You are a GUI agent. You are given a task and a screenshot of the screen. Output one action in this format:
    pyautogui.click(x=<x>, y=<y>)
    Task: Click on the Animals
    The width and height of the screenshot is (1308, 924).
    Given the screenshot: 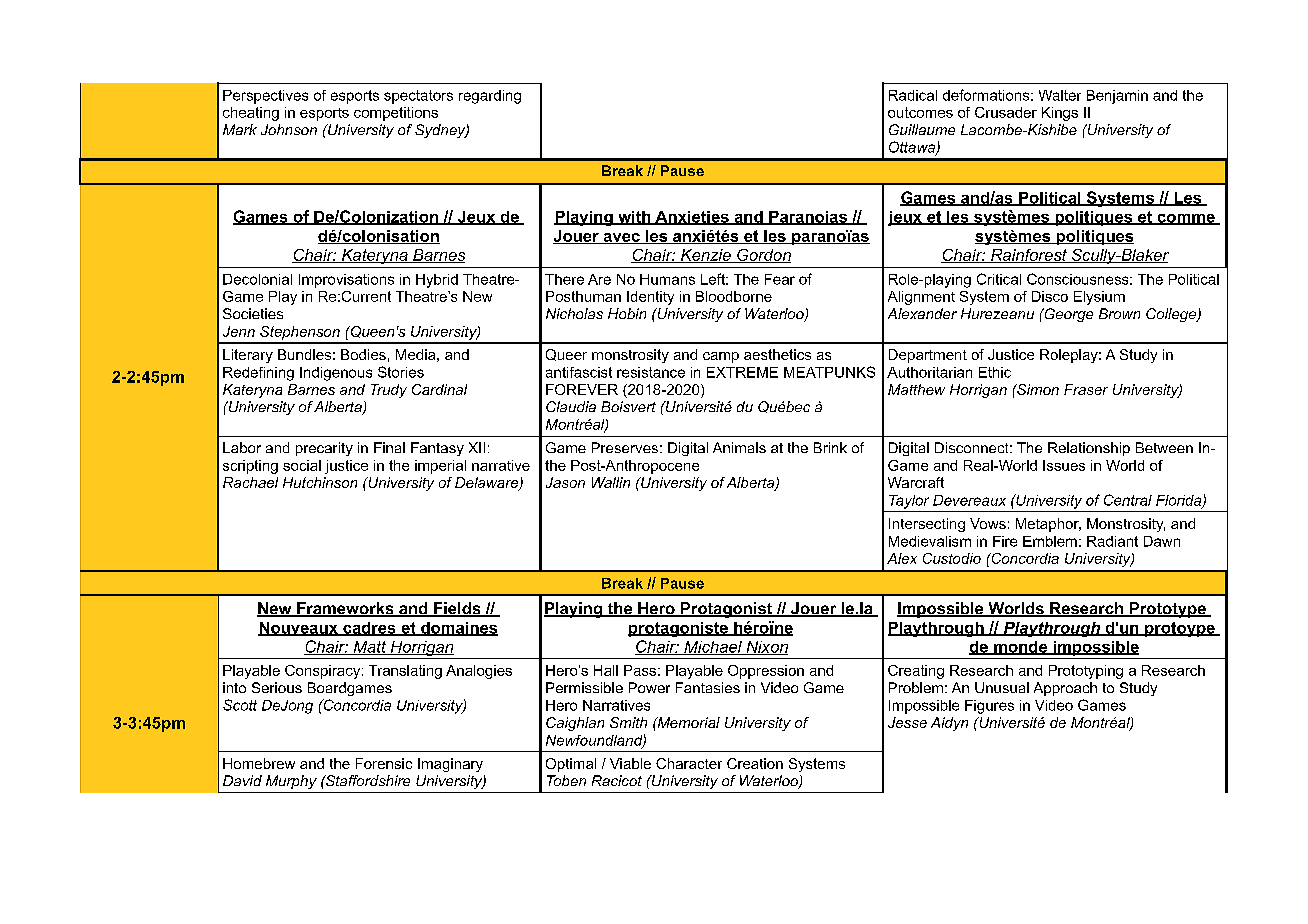 What is the action you would take?
    pyautogui.click(x=739, y=447)
